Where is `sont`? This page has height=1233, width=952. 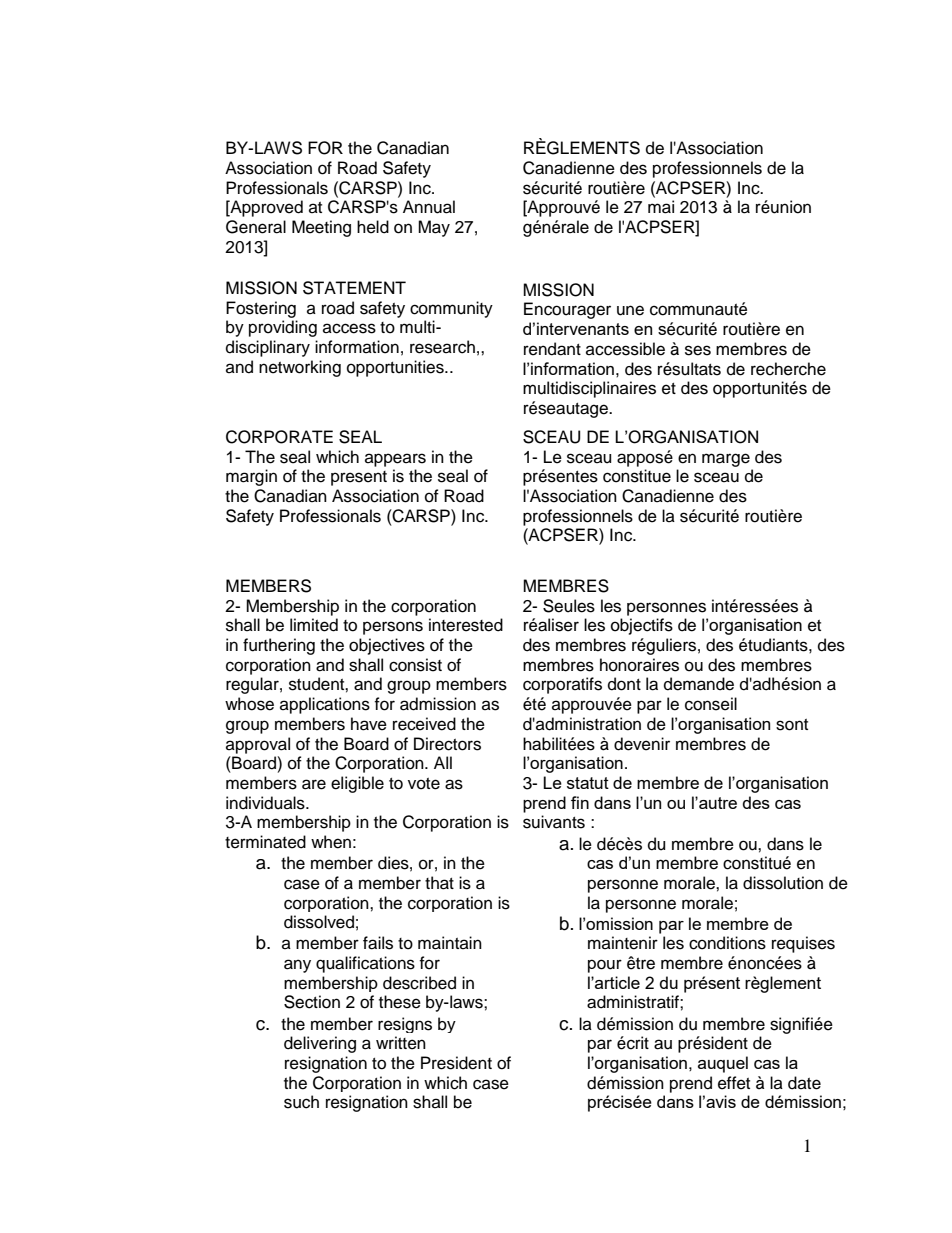
sont is located at coordinates (792, 725).
